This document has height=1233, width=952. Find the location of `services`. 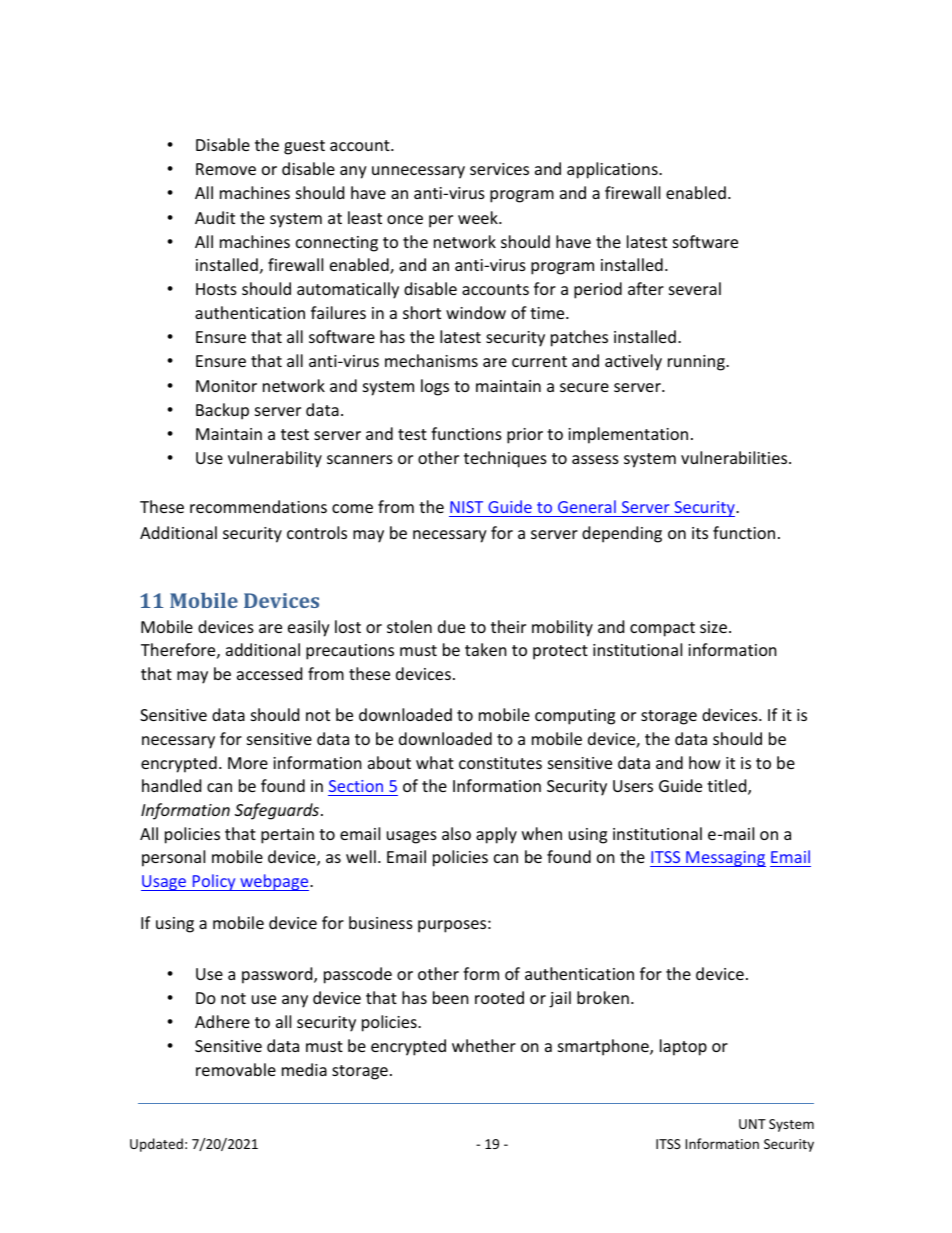

services is located at coordinates (499, 169).
